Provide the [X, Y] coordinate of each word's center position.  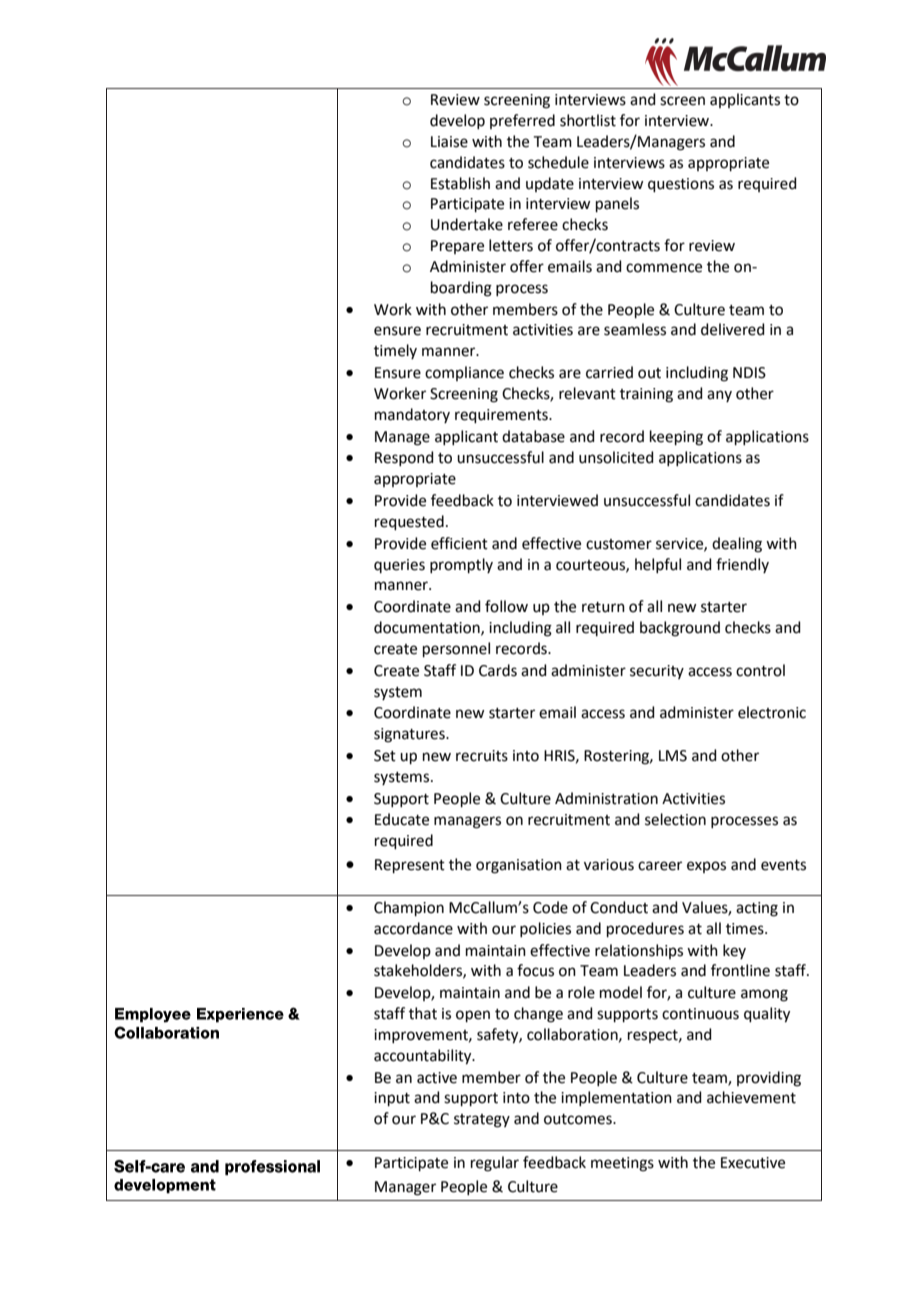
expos [706, 867]
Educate [402, 819]
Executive [753, 1163]
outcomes [579, 1119]
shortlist [588, 120]
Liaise [449, 142]
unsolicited [616, 457]
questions [681, 185]
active [437, 1078]
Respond [404, 458]
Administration [606, 798]
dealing [737, 545]
